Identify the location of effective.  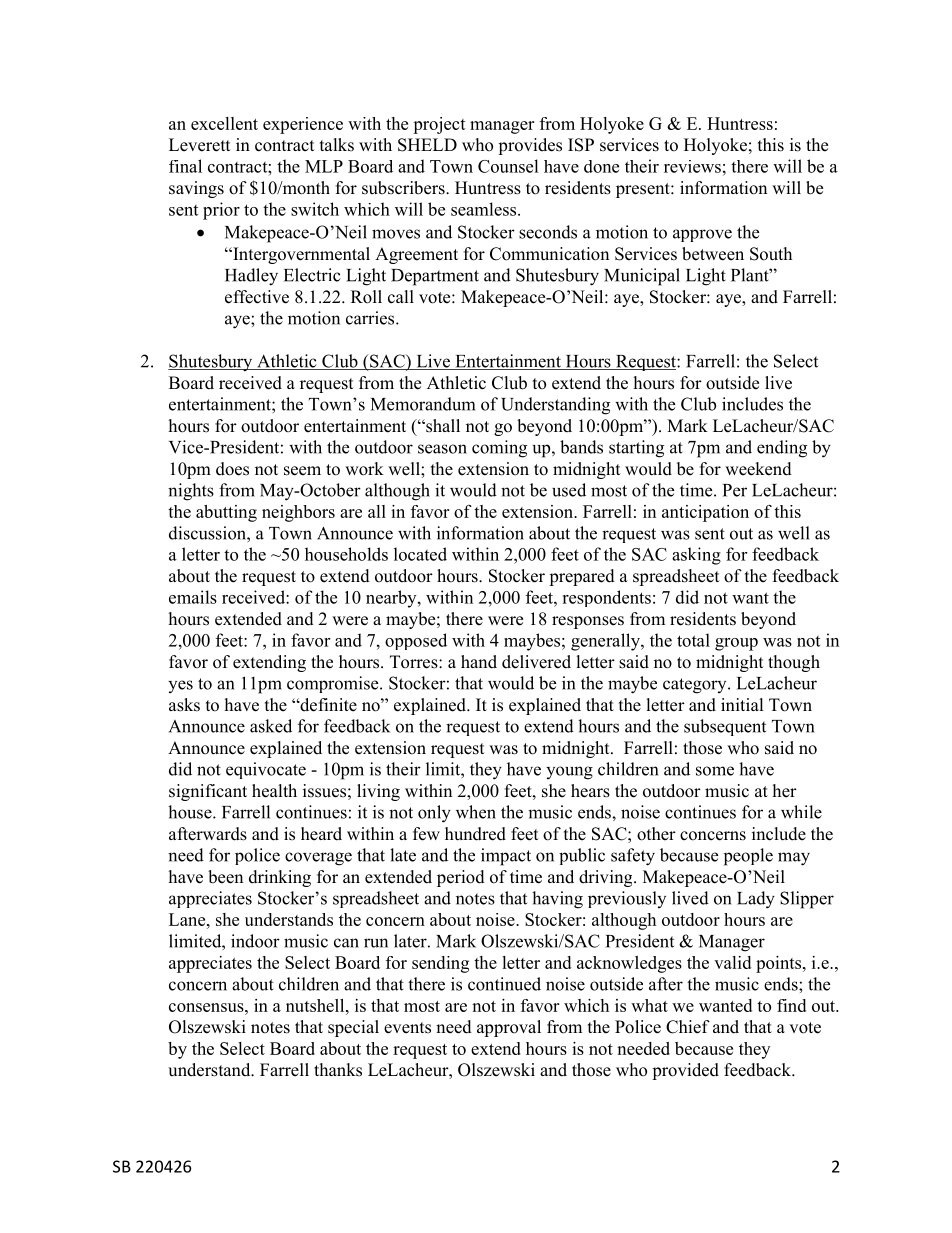
(257, 297).
